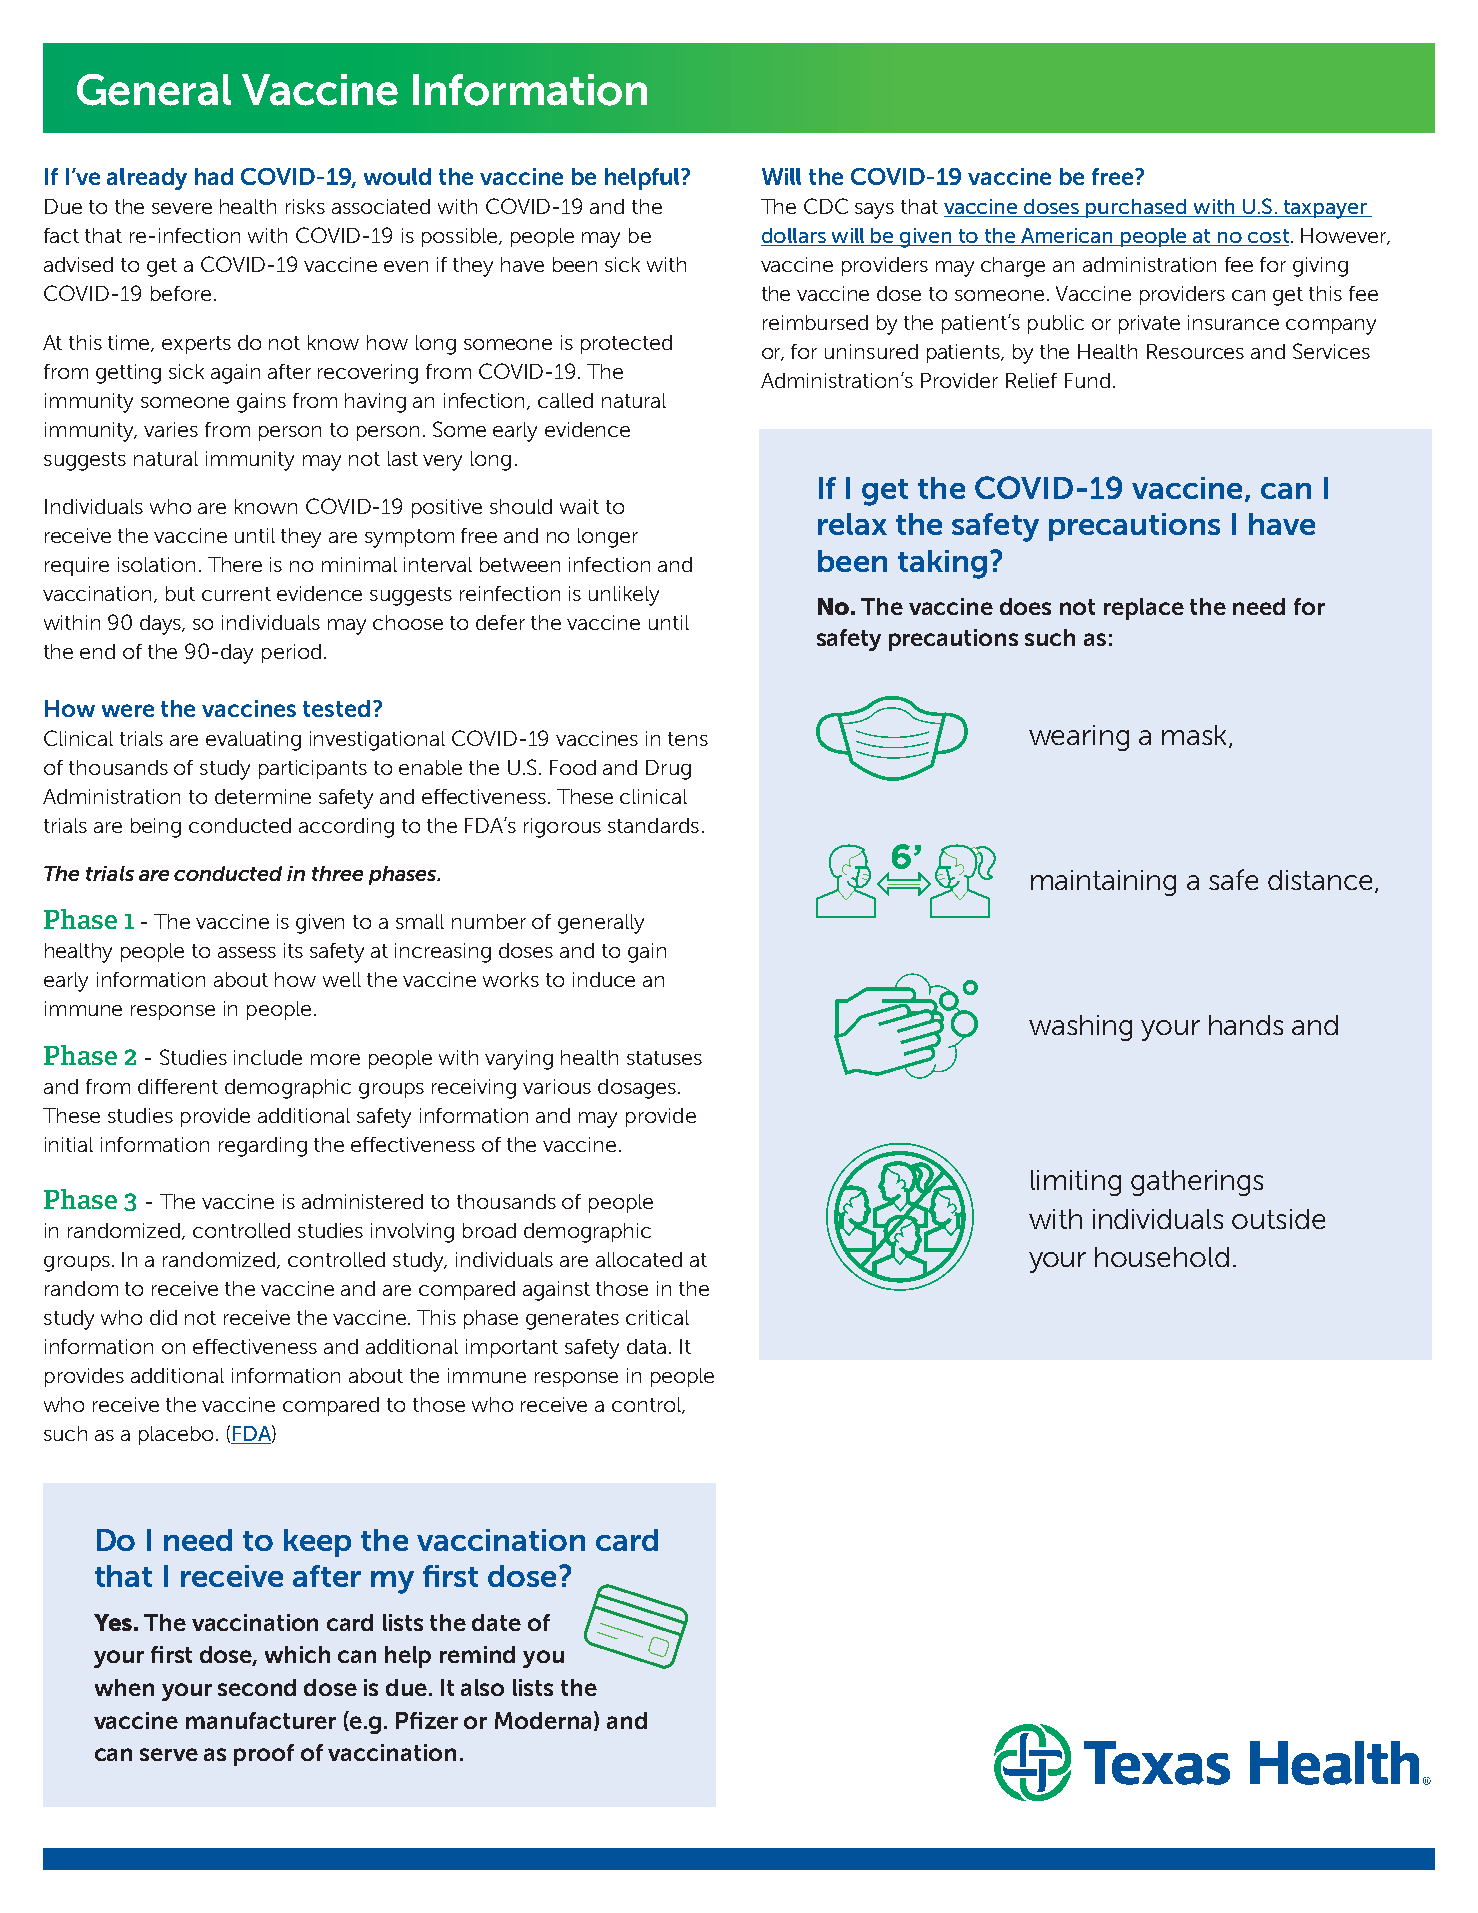  Describe the element at coordinates (257, 1687) in the image. I see `second` at that location.
